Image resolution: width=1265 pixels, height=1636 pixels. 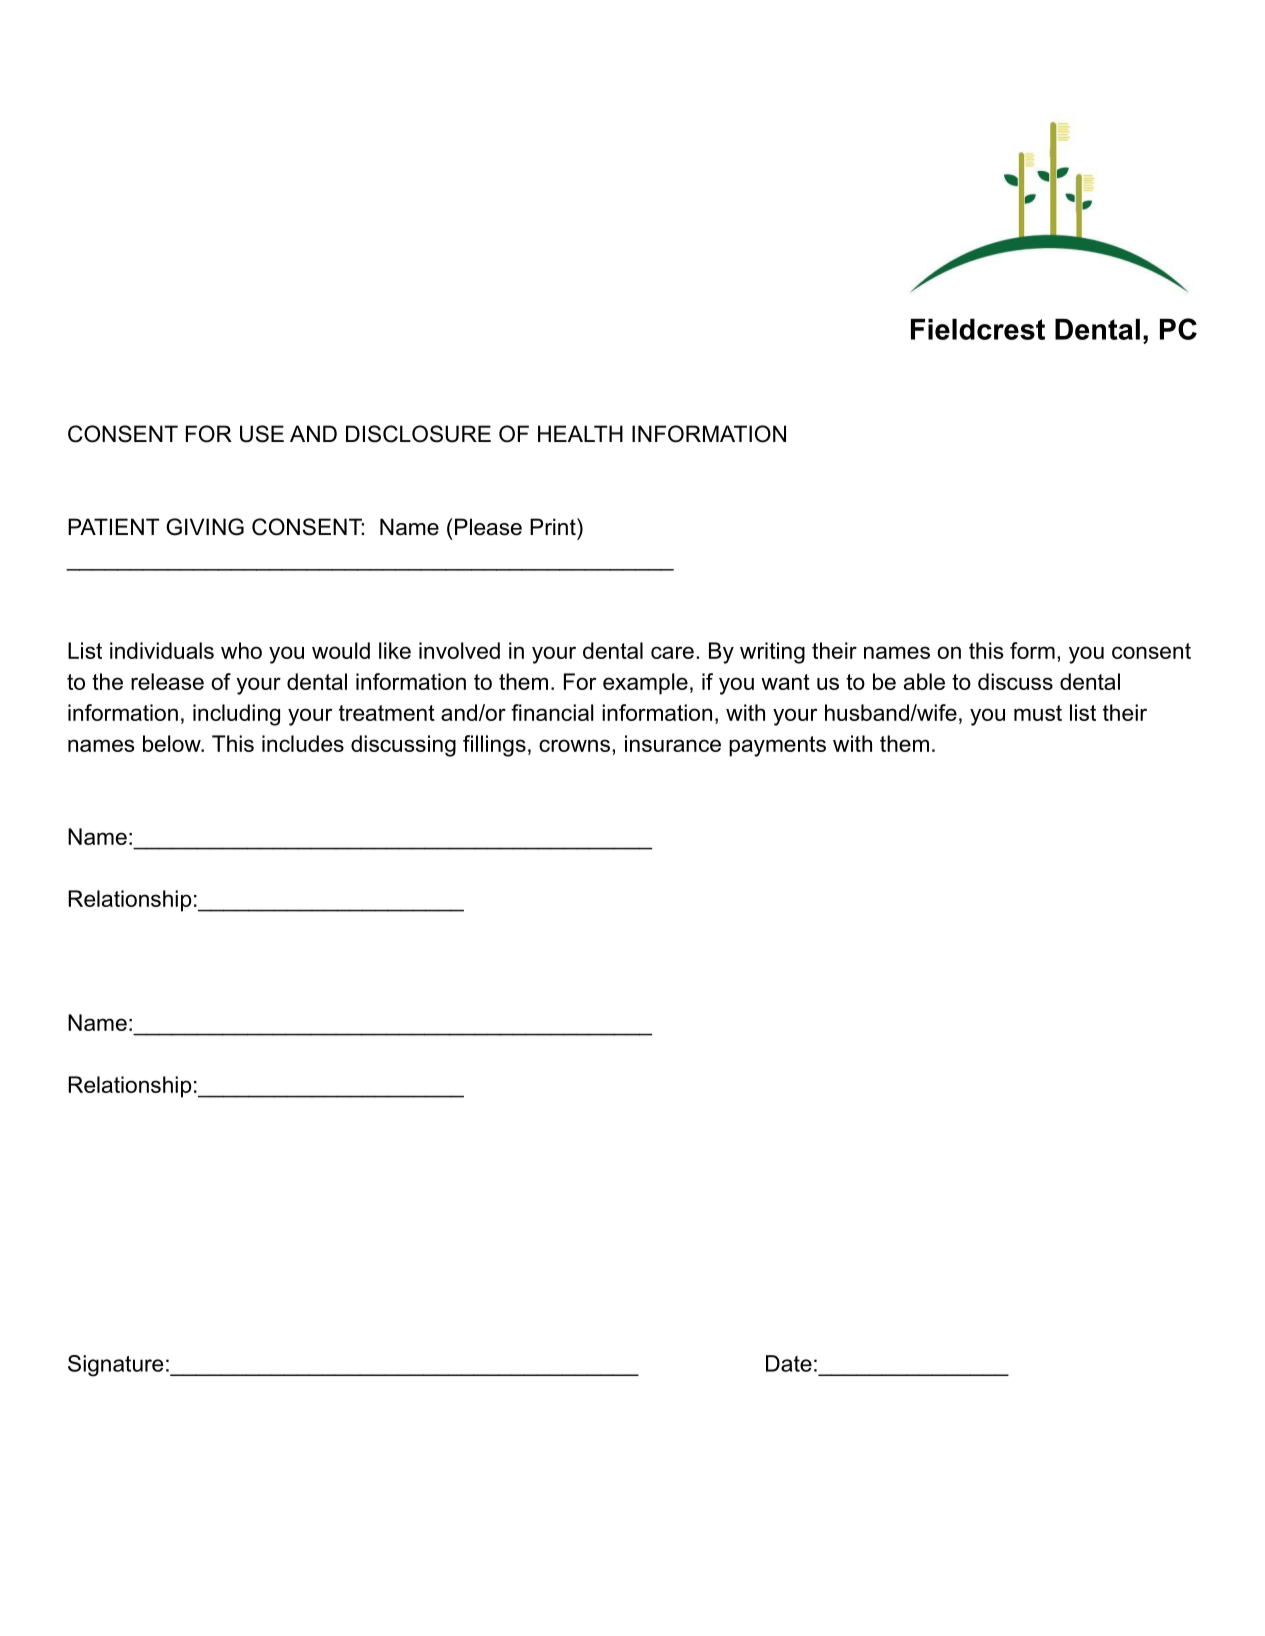 I want to click on crowns, so click(x=574, y=745).
